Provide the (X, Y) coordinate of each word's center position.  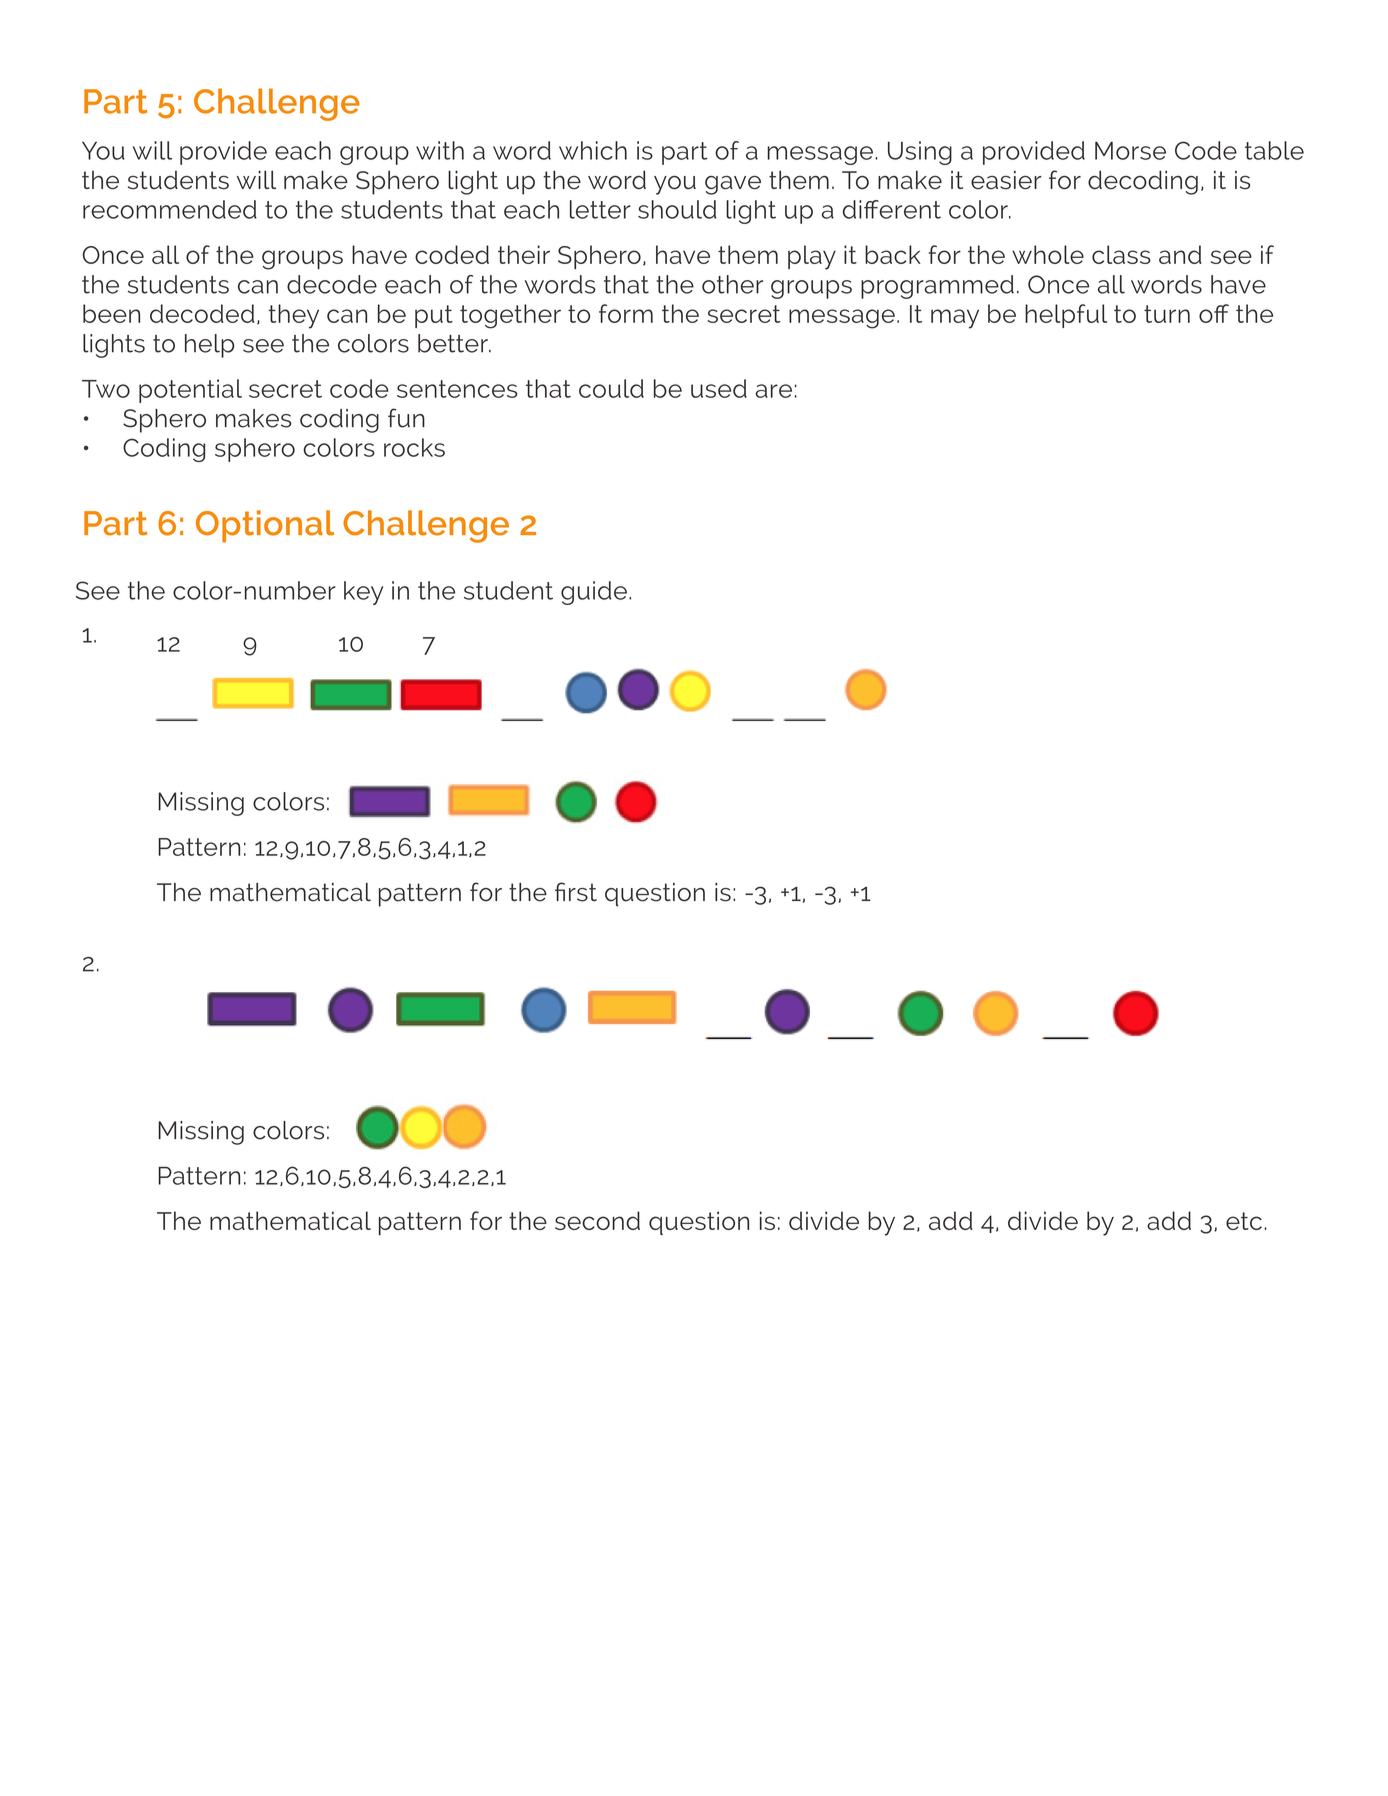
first (576, 892)
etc (1244, 1221)
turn (1167, 314)
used (719, 388)
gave (733, 185)
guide (594, 593)
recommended (170, 209)
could (611, 388)
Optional (265, 526)
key (363, 593)
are (774, 391)
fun (406, 418)
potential (190, 391)
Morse (1130, 150)
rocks (414, 447)
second (597, 1220)
